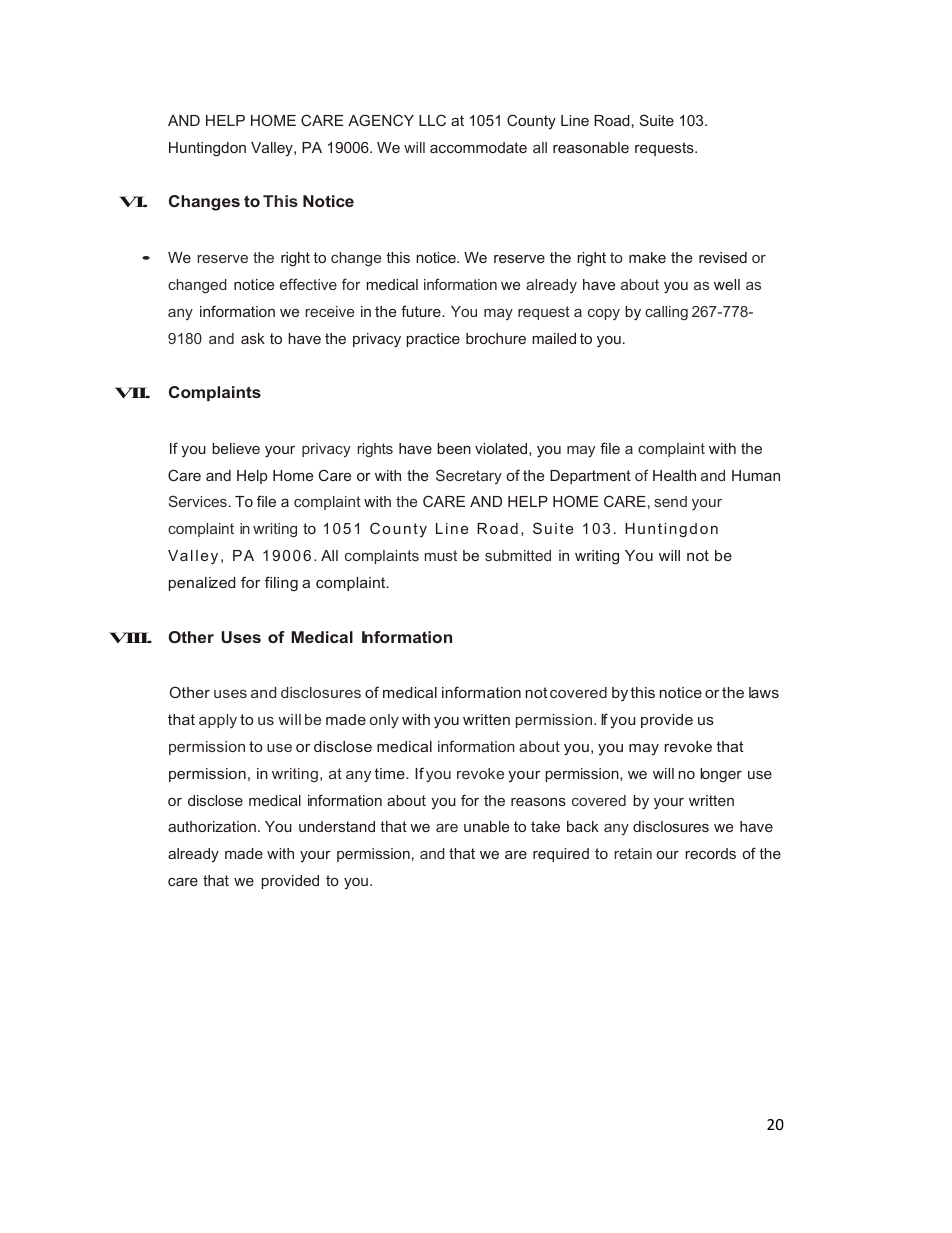  Describe the element at coordinates (727, 284) in the page. I see `well` at that location.
